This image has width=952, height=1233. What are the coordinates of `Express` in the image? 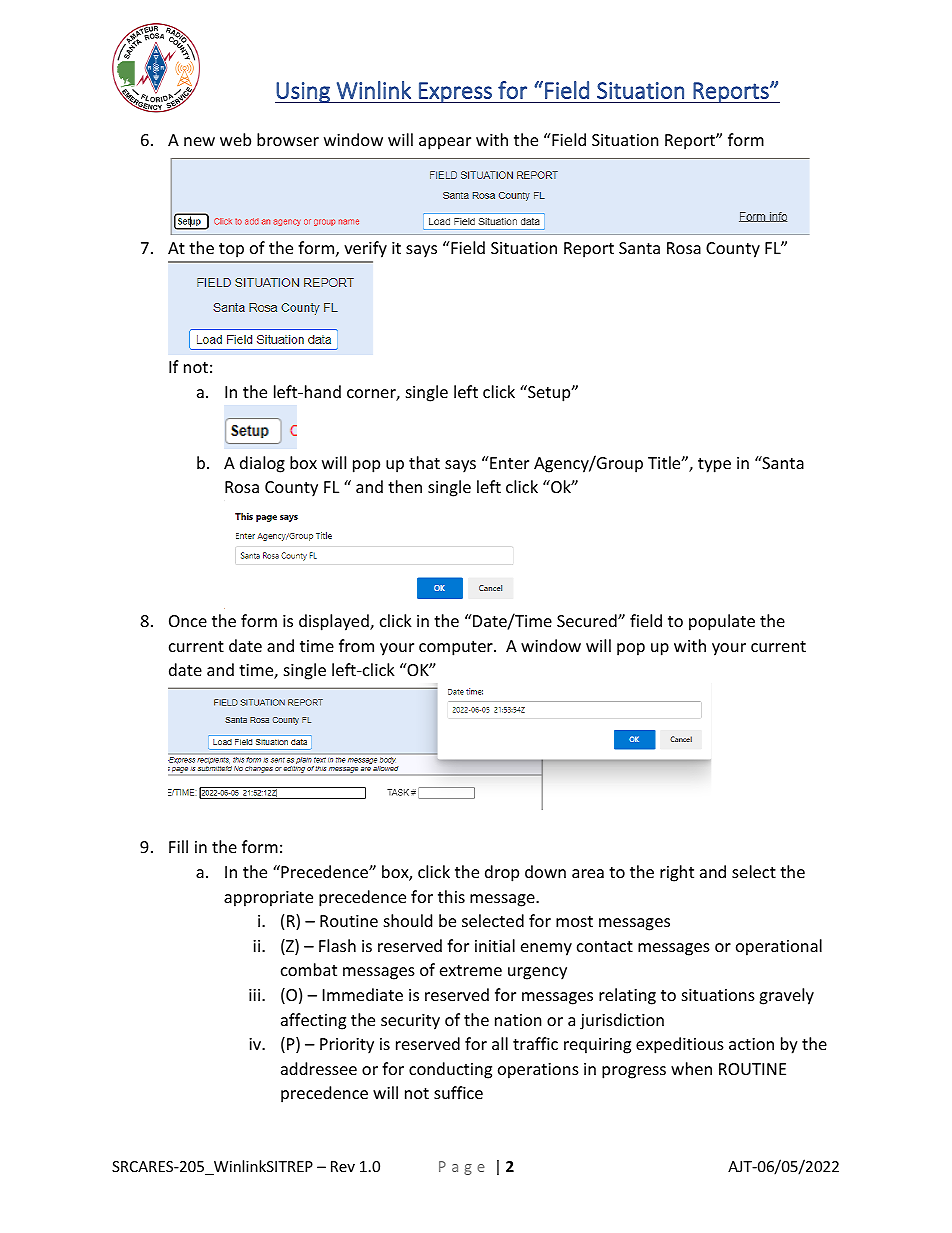 It's located at (455, 92).
